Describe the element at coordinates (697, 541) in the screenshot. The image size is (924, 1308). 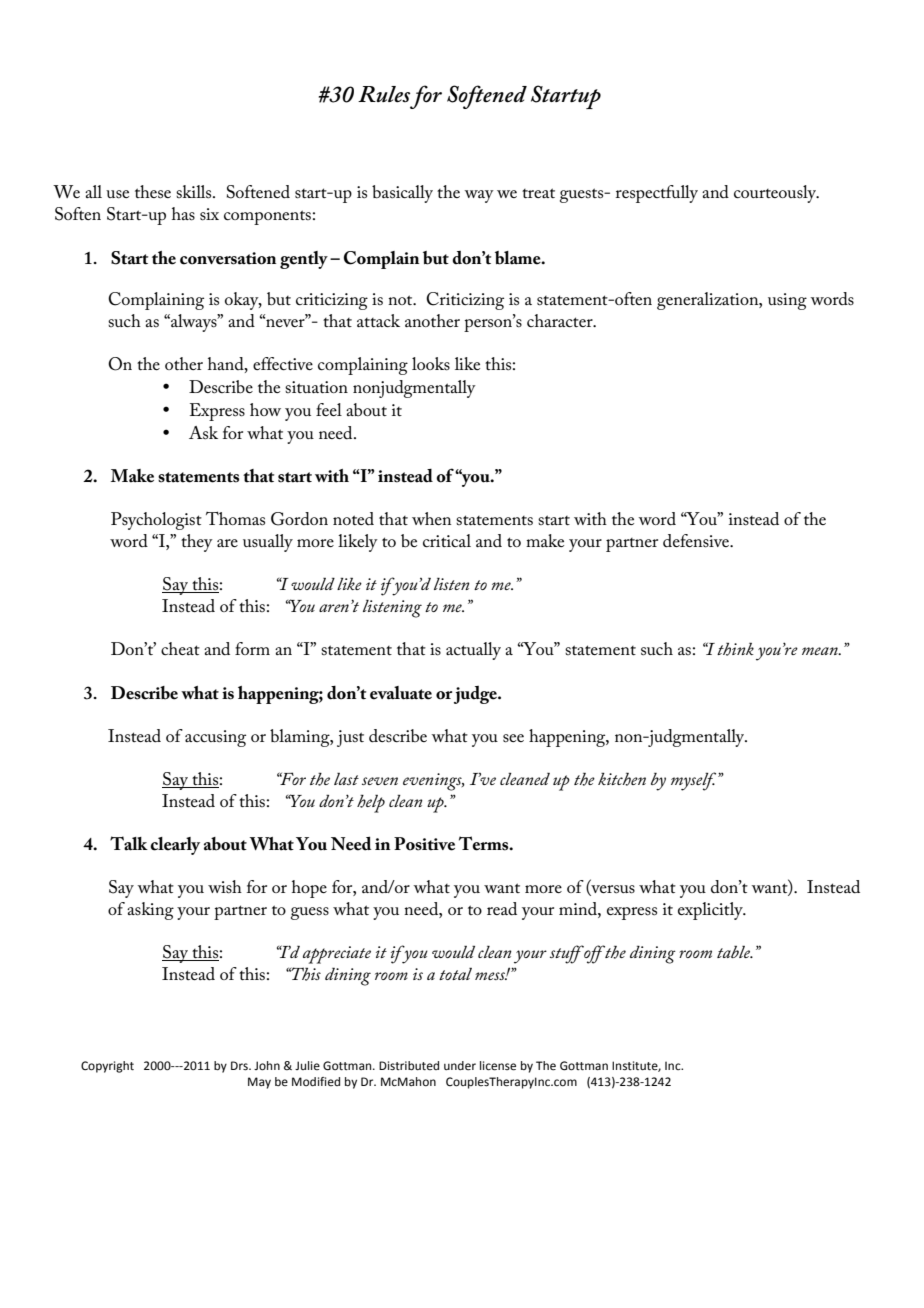
I see `defensive` at that location.
